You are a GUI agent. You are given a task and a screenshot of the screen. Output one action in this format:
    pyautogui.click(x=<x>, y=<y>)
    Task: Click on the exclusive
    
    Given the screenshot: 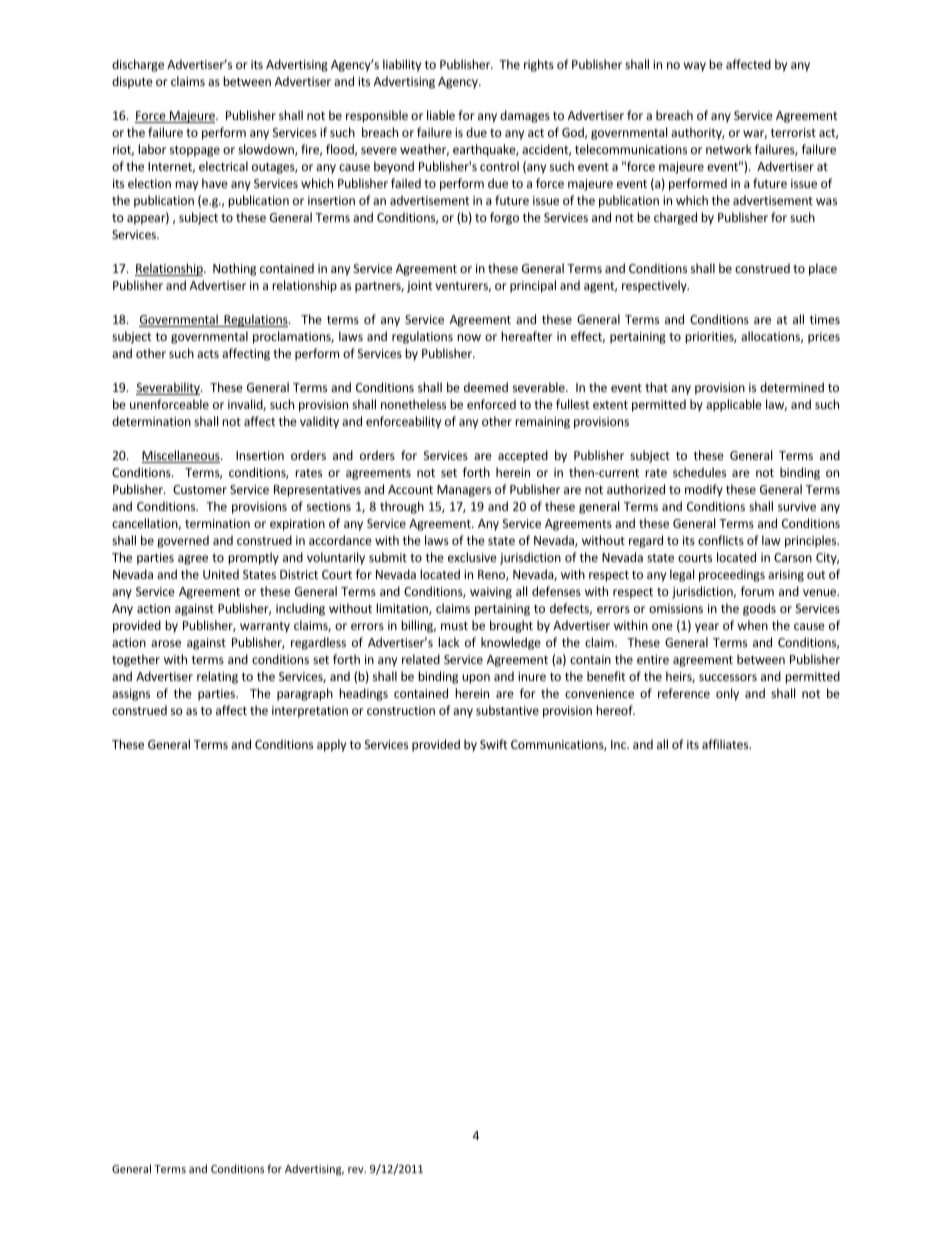 What is the action you would take?
    pyautogui.click(x=472, y=557)
